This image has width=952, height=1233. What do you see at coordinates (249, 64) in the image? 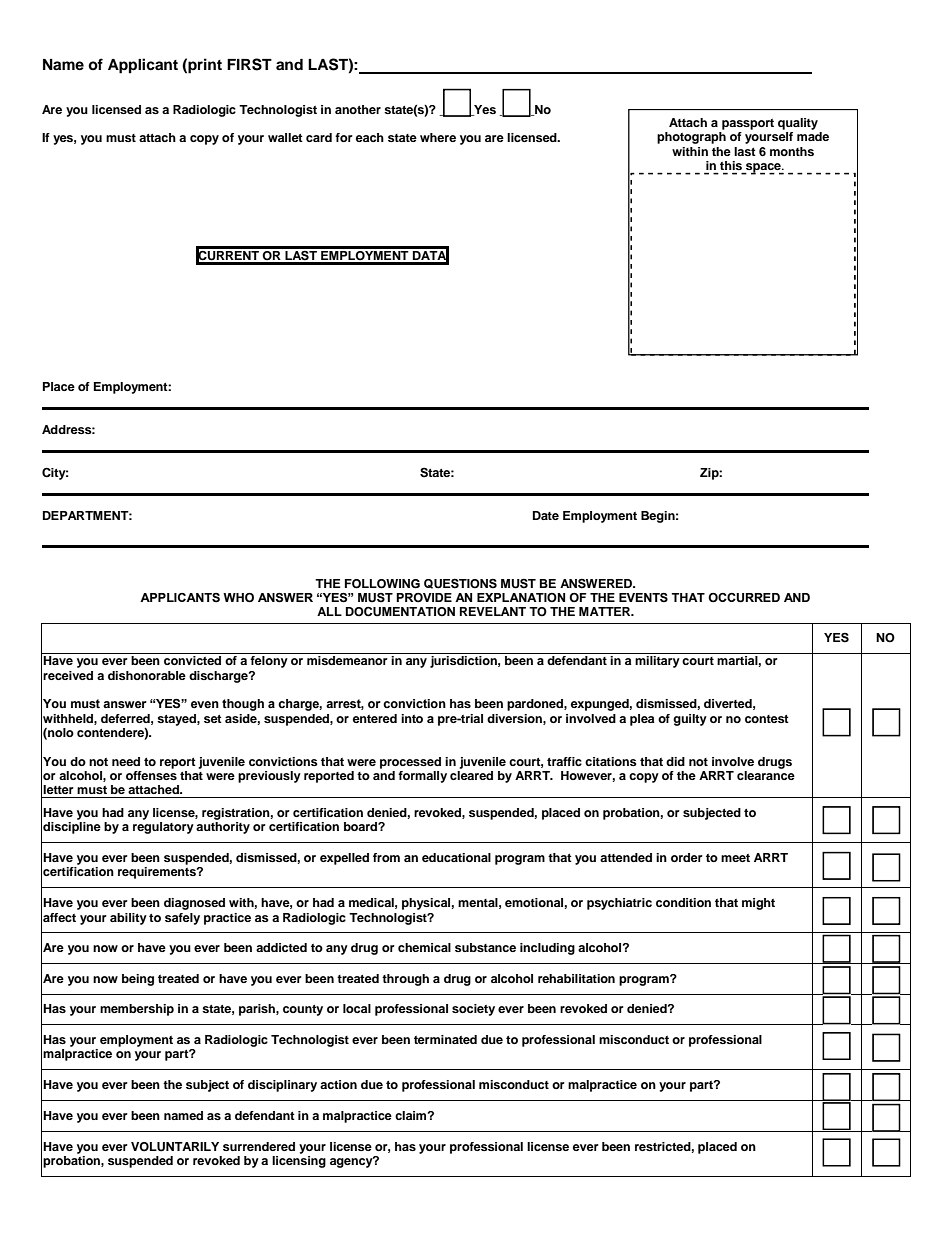
I see `FIRST` at bounding box center [249, 64].
